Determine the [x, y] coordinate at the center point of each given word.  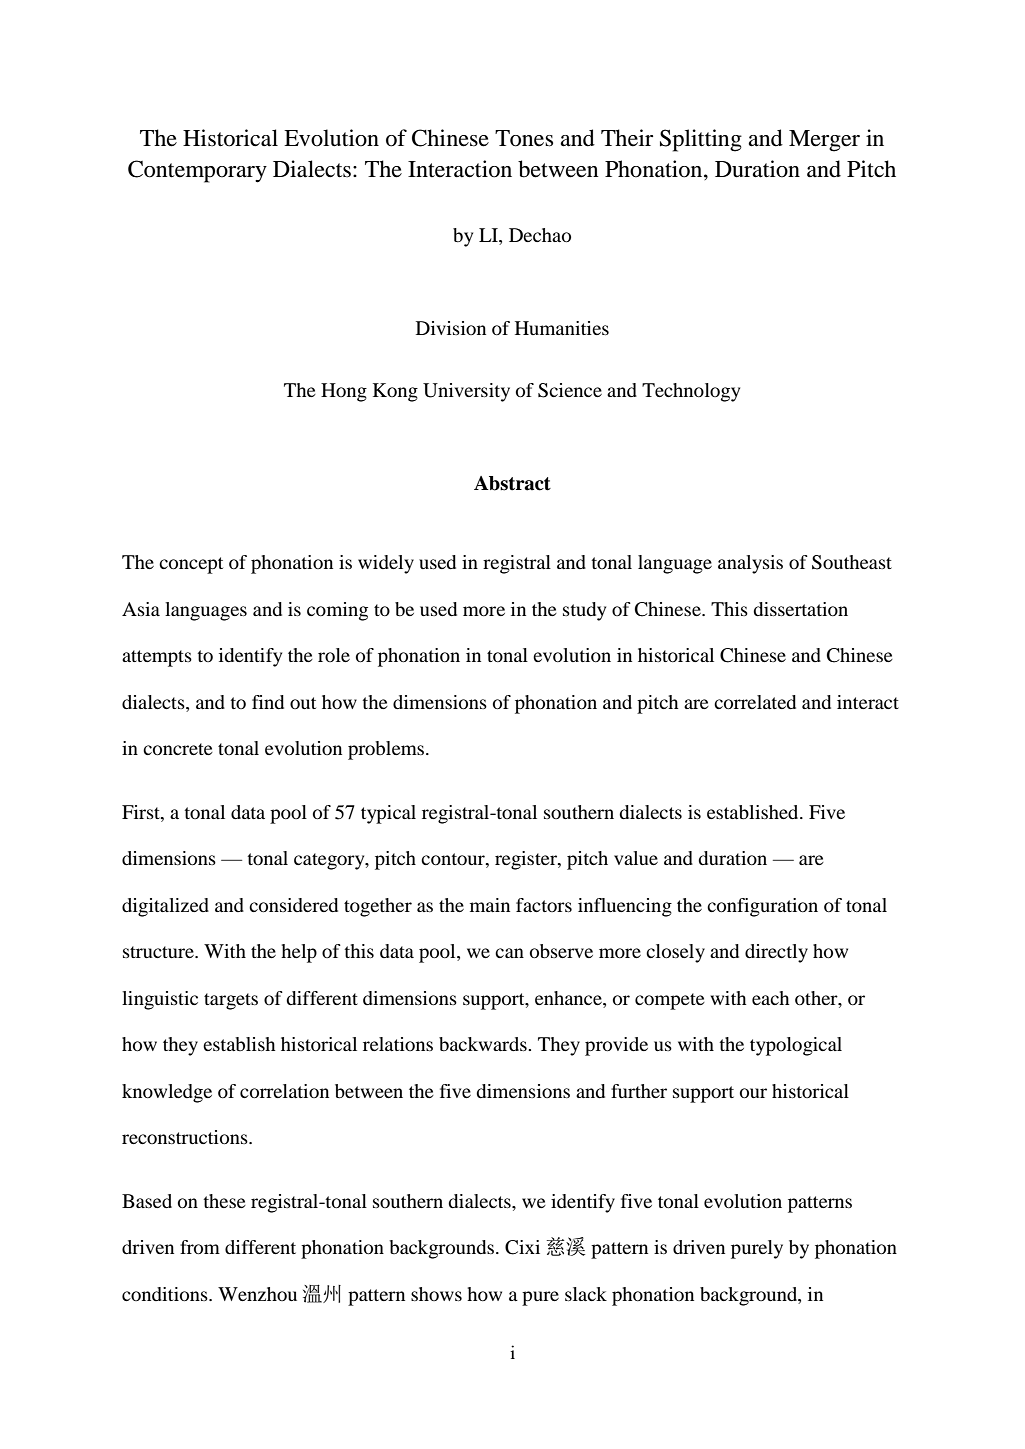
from [200, 1247]
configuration [762, 907]
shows [436, 1294]
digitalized [165, 907]
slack [586, 1294]
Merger [824, 141]
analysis [750, 564]
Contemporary [197, 171]
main [490, 905]
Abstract [512, 483]
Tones [524, 138]
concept [191, 565]
